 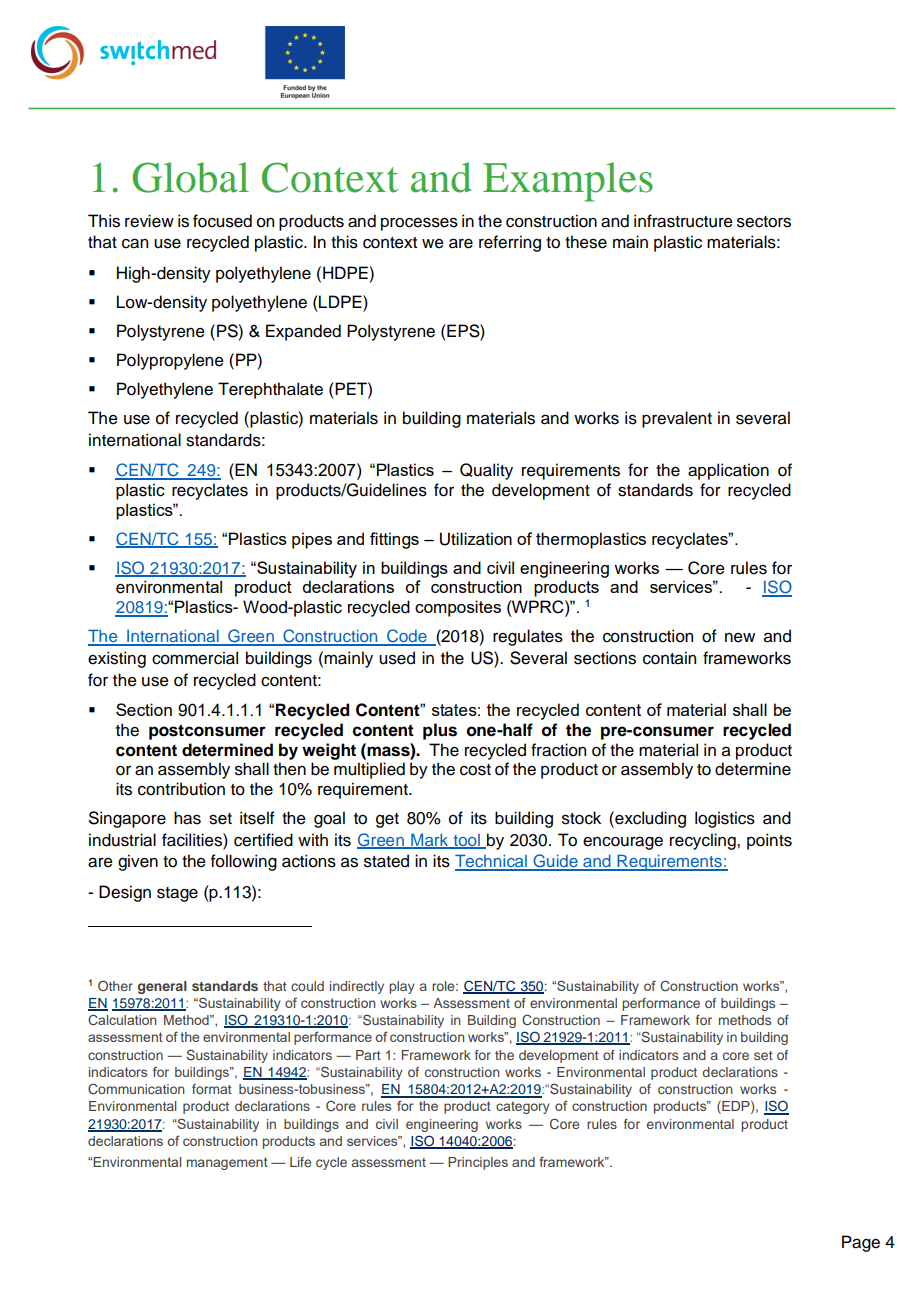 I want to click on points, so click(x=769, y=841).
